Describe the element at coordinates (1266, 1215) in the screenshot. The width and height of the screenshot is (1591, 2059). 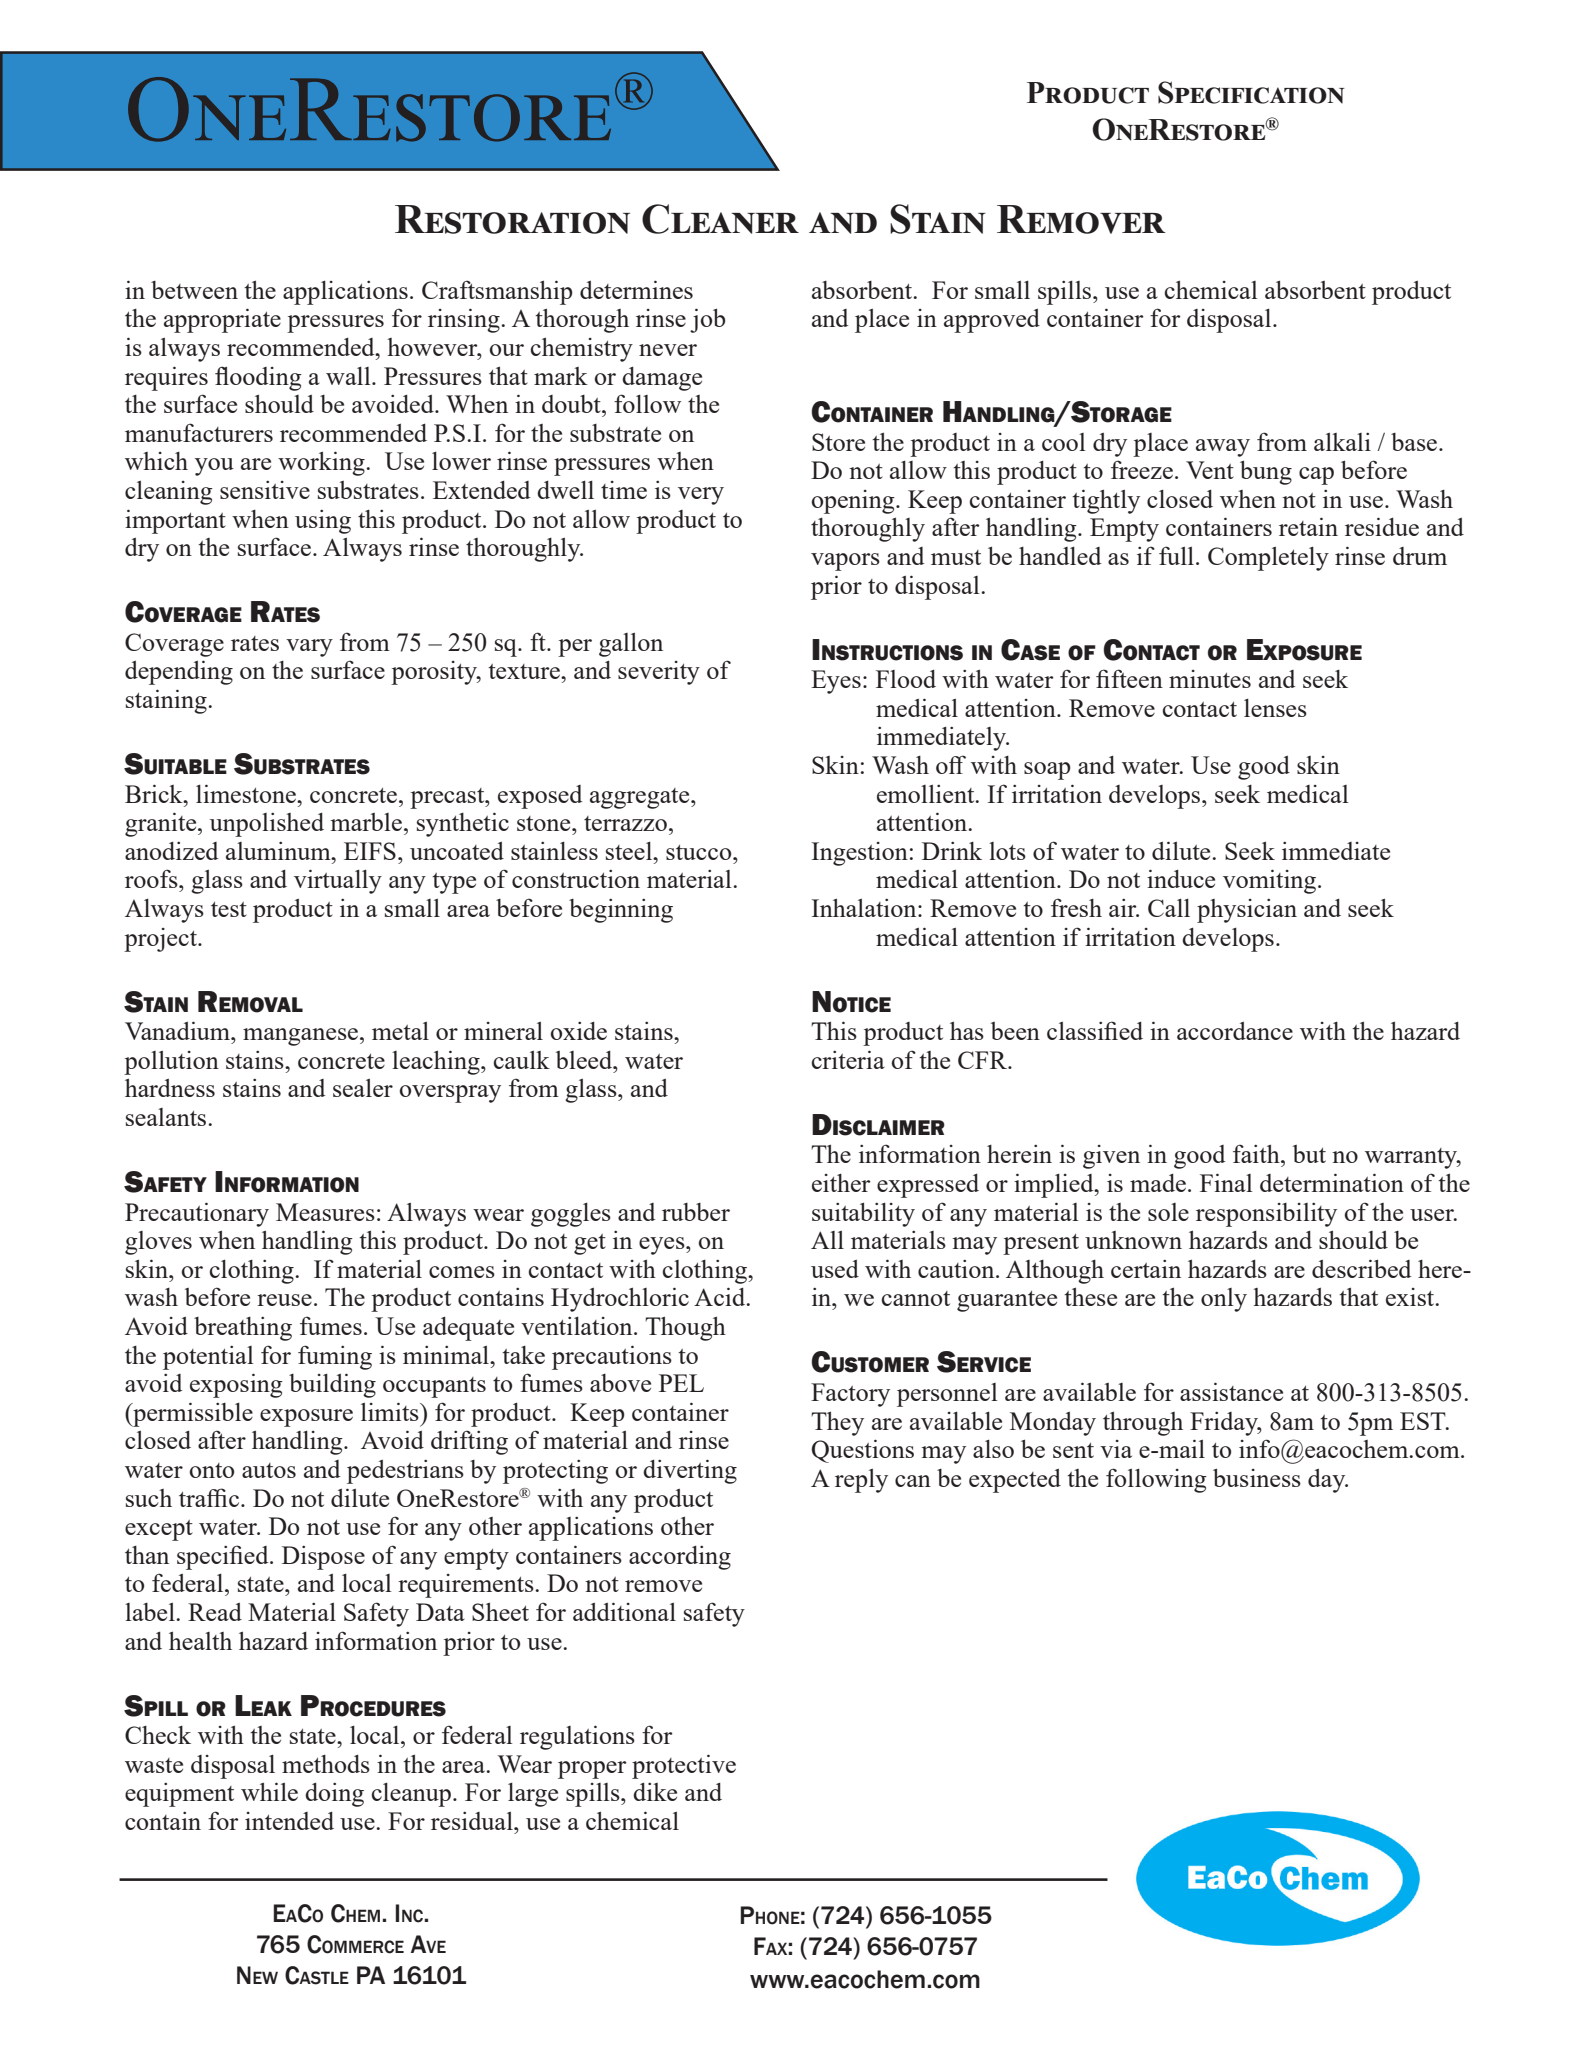
I see `responsibility` at that location.
